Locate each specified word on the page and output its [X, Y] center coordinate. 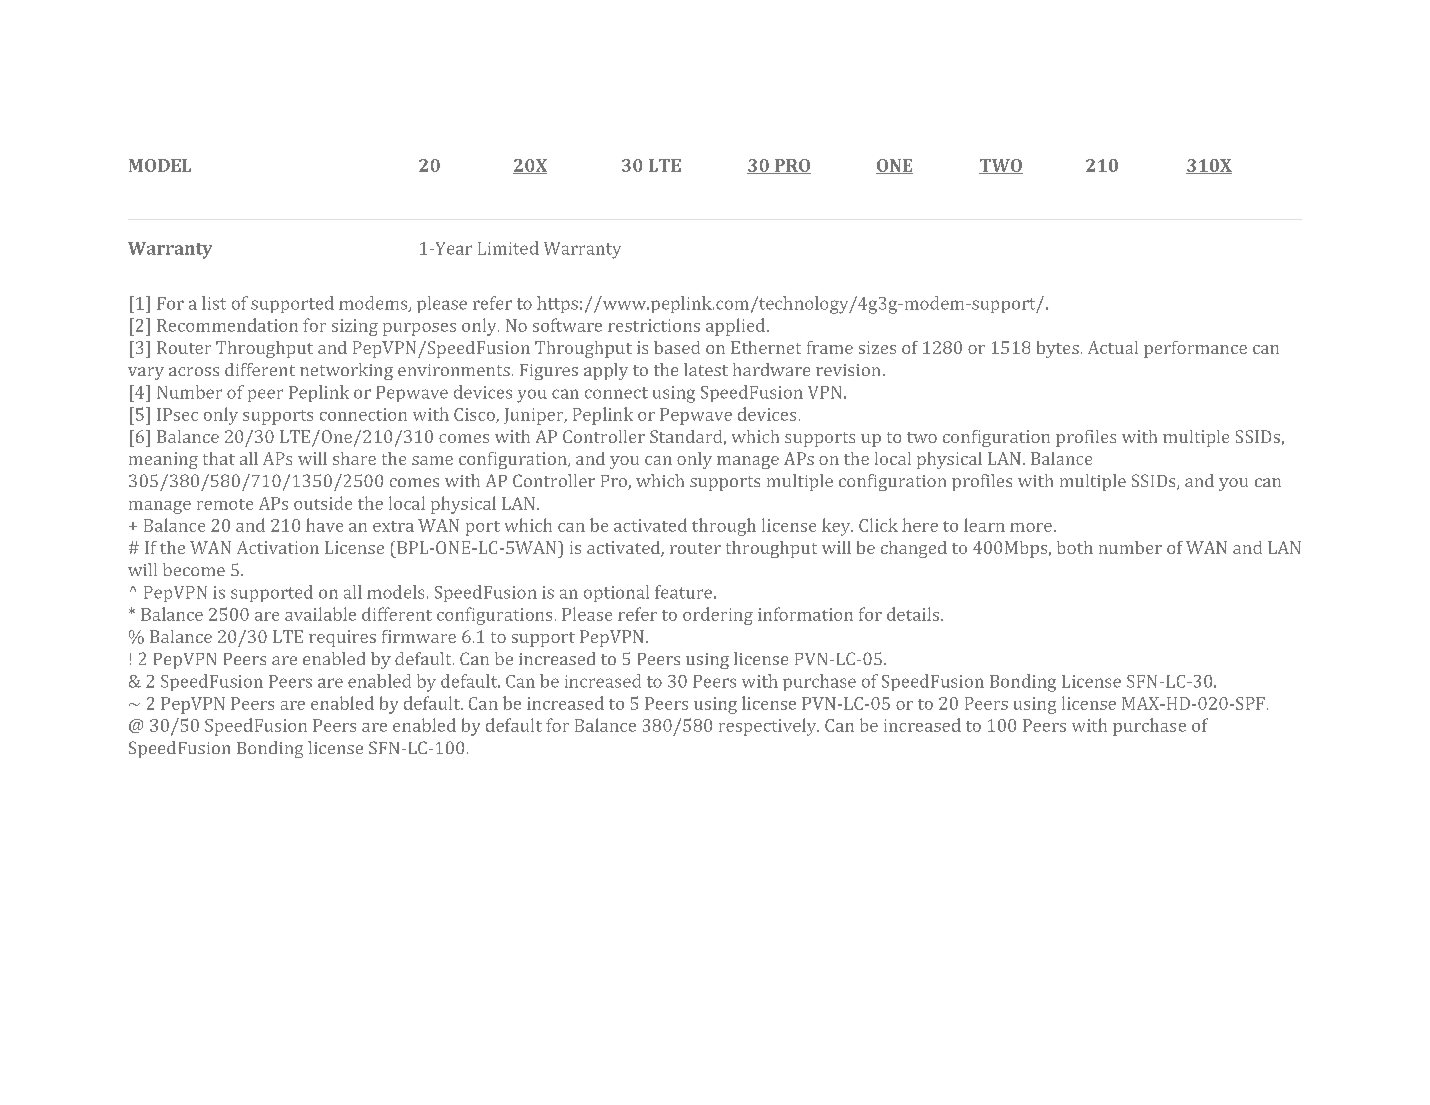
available [320, 614]
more [1031, 527]
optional [616, 593]
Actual [1113, 347]
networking [346, 371]
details [913, 614]
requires [342, 638]
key [837, 527]
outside [323, 503]
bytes [1058, 349]
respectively [769, 727]
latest [706, 369]
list [214, 303]
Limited [508, 248]
